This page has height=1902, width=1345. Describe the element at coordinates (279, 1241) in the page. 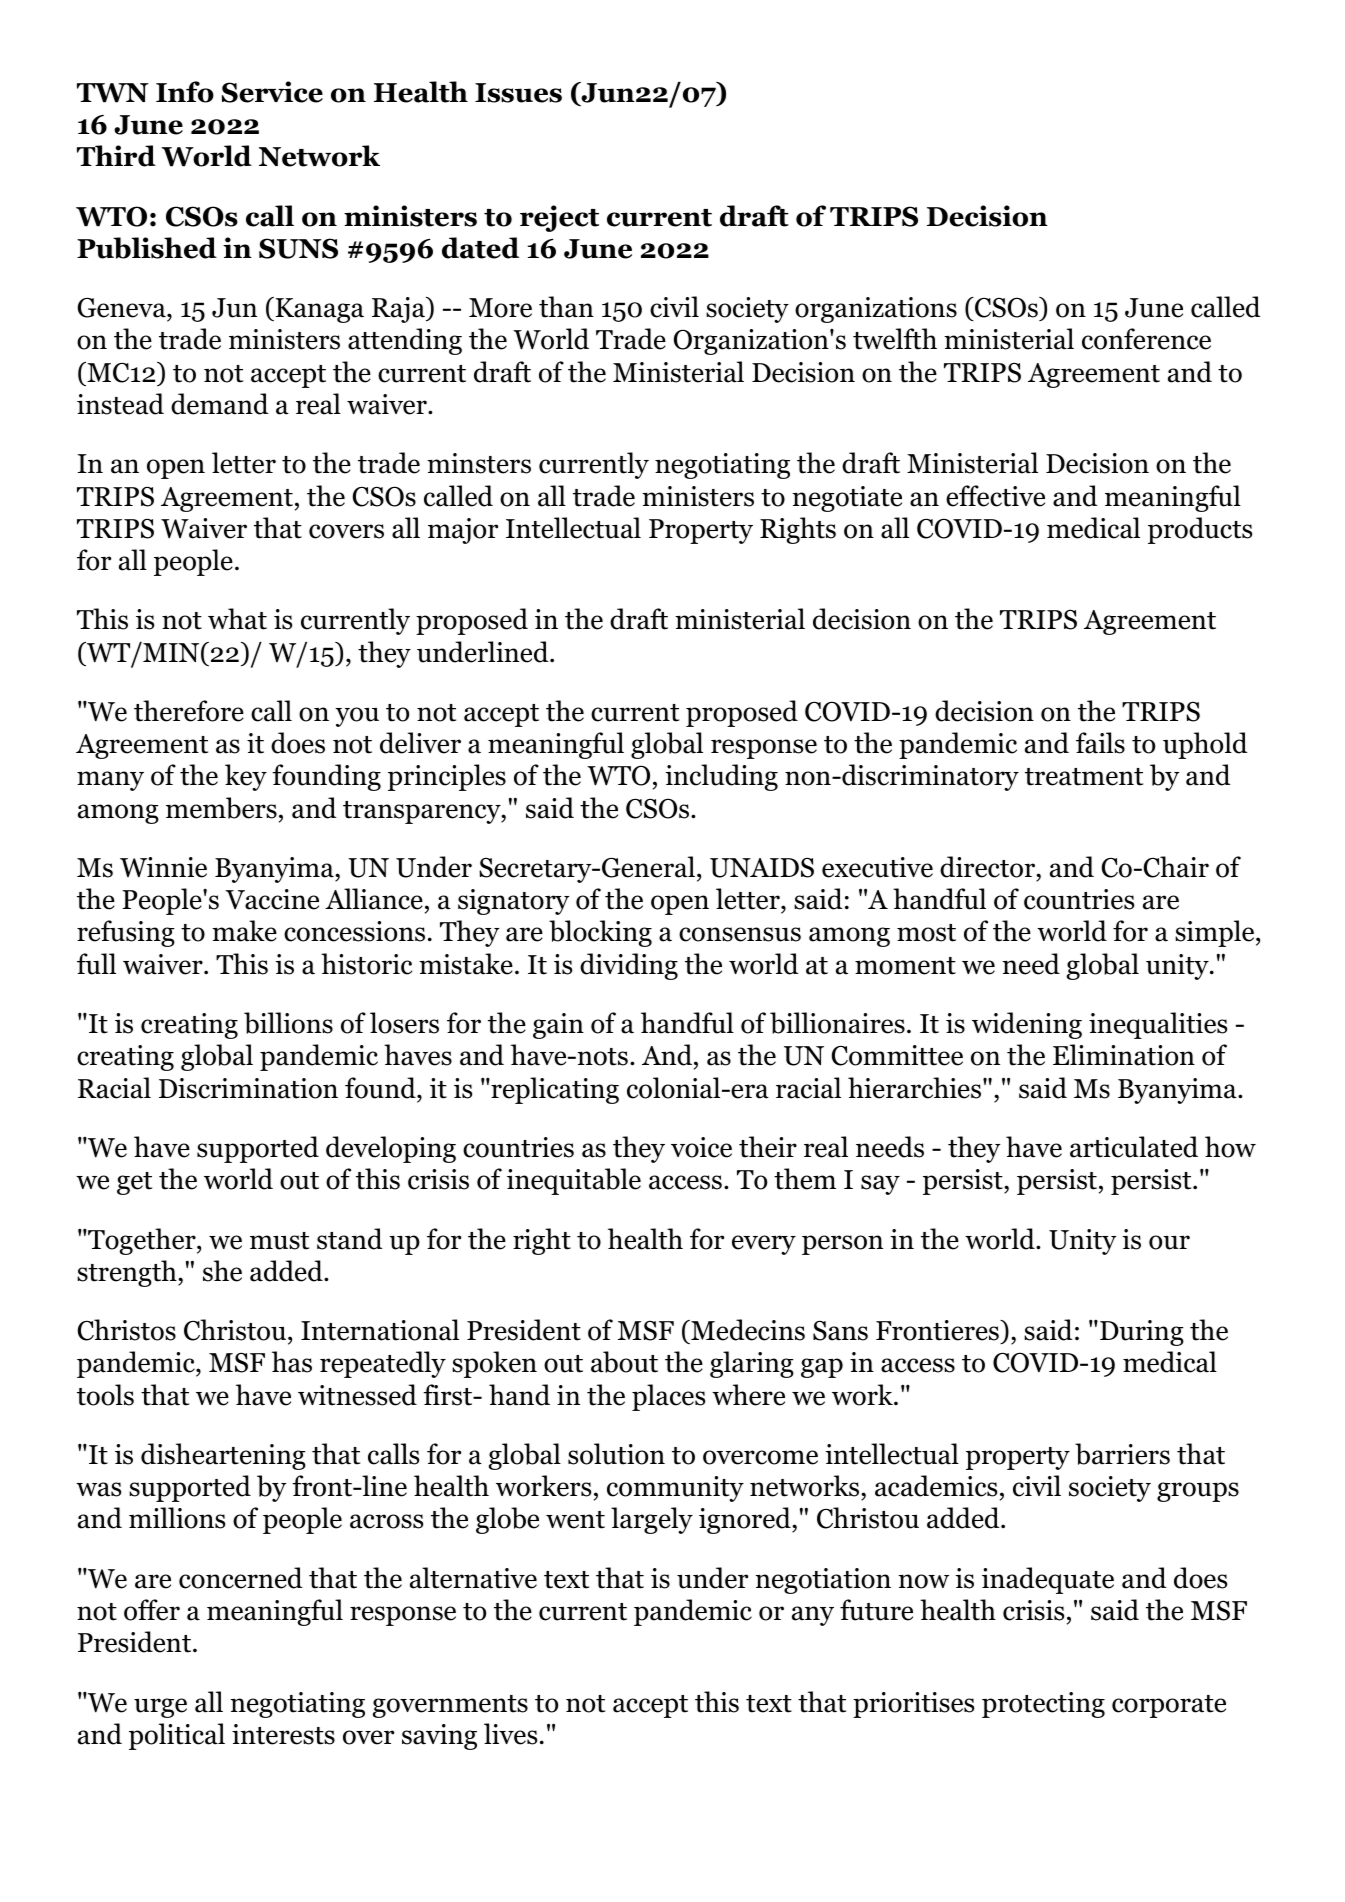

I see `must` at that location.
